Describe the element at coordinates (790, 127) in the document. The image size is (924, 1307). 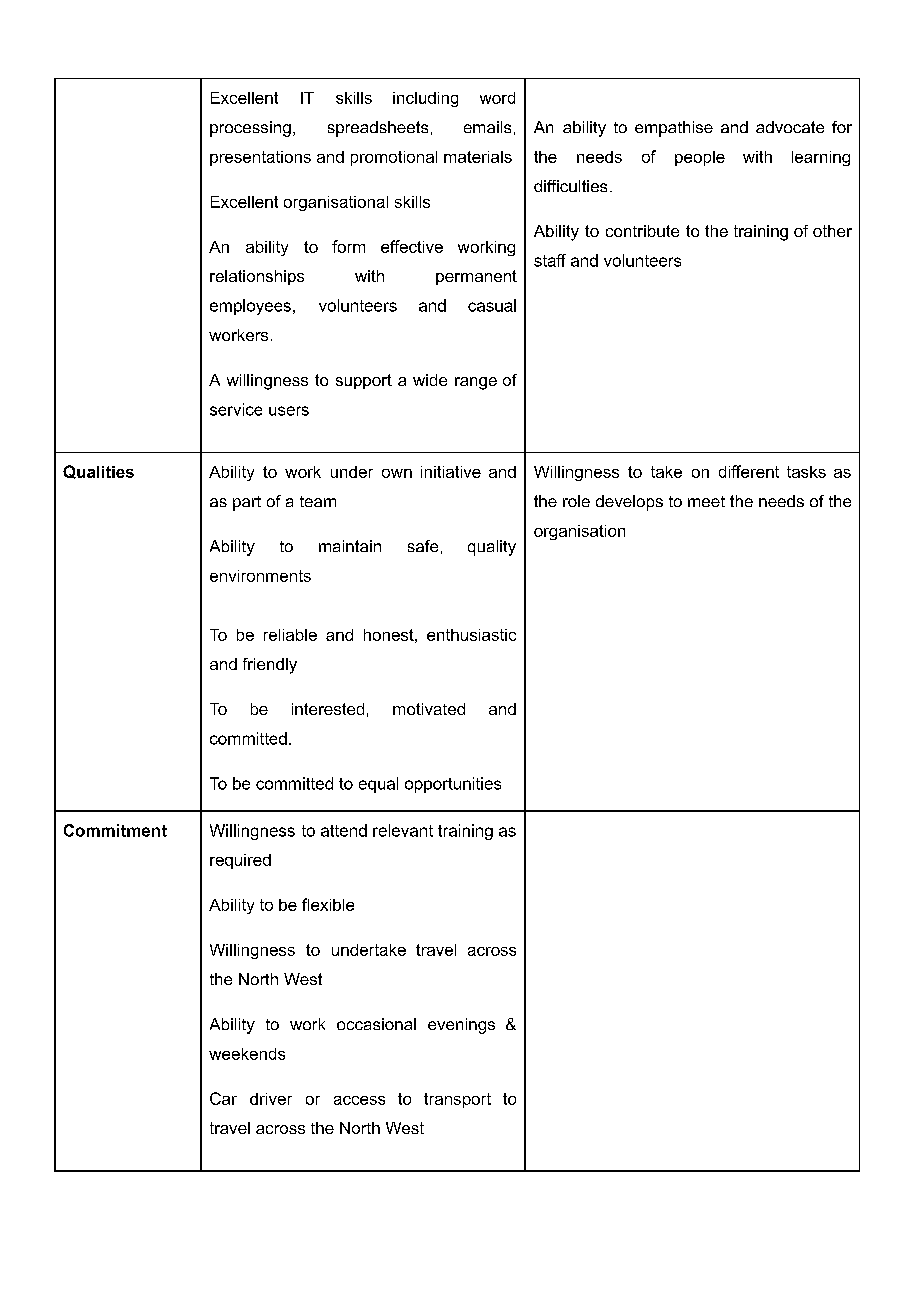
I see `advocate` at that location.
